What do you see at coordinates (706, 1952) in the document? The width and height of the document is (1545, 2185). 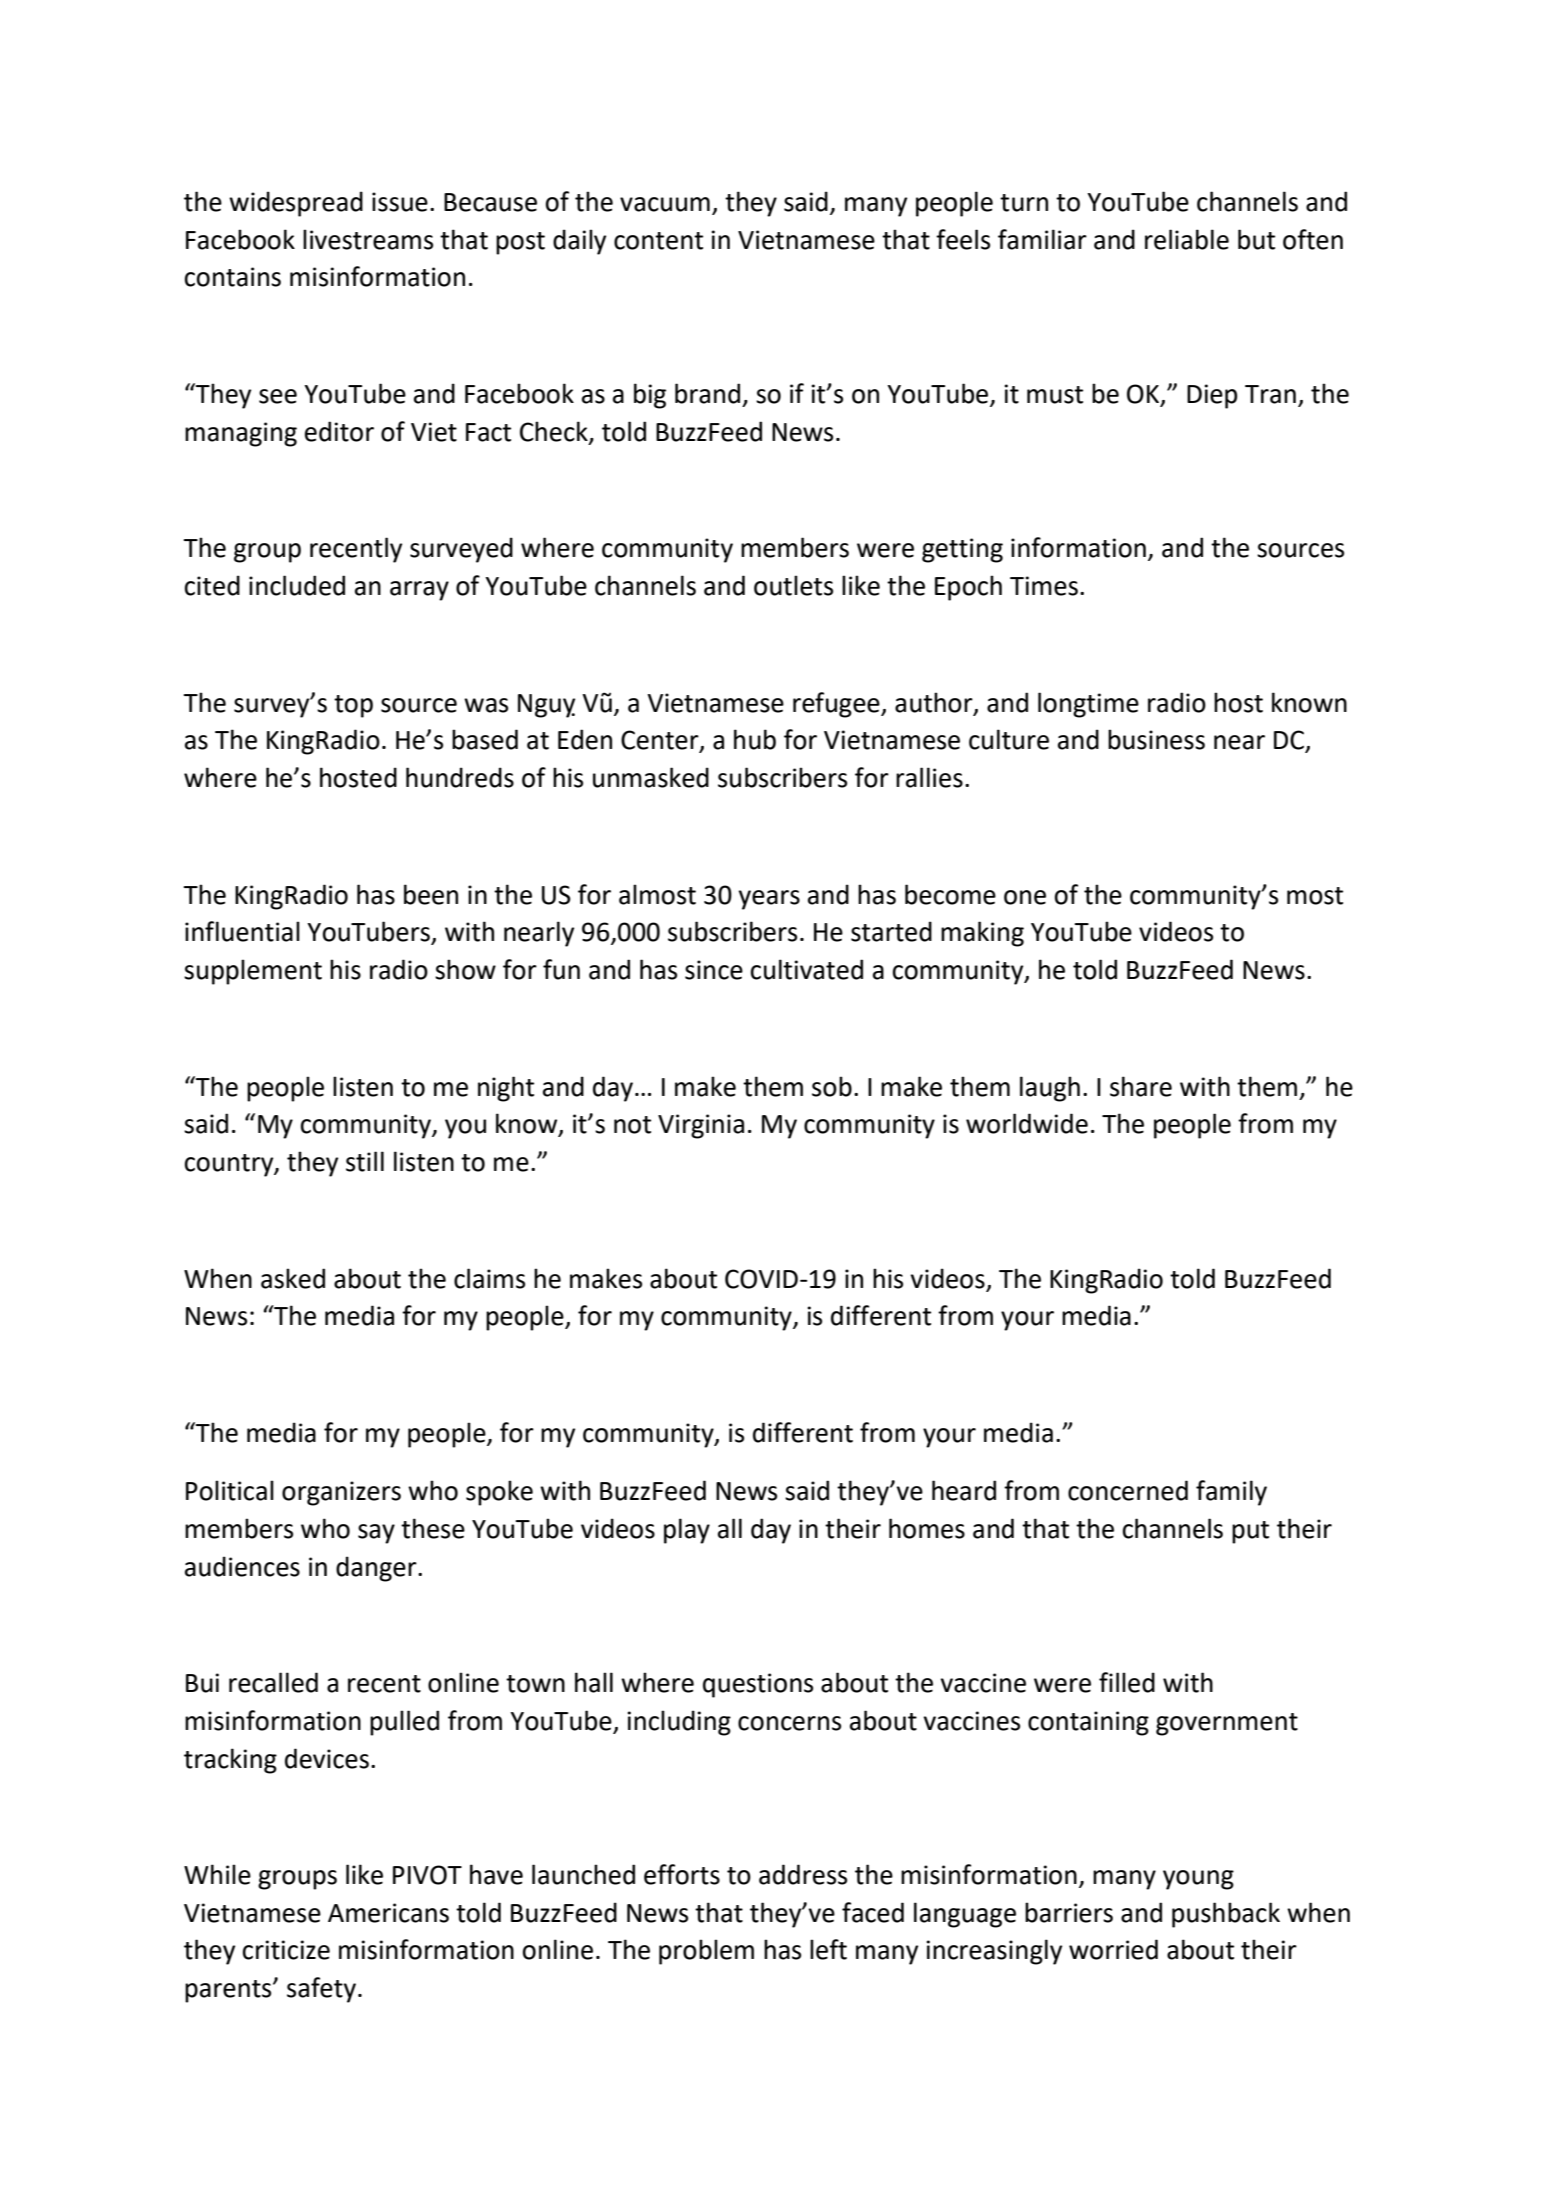 I see `problem` at bounding box center [706, 1952].
